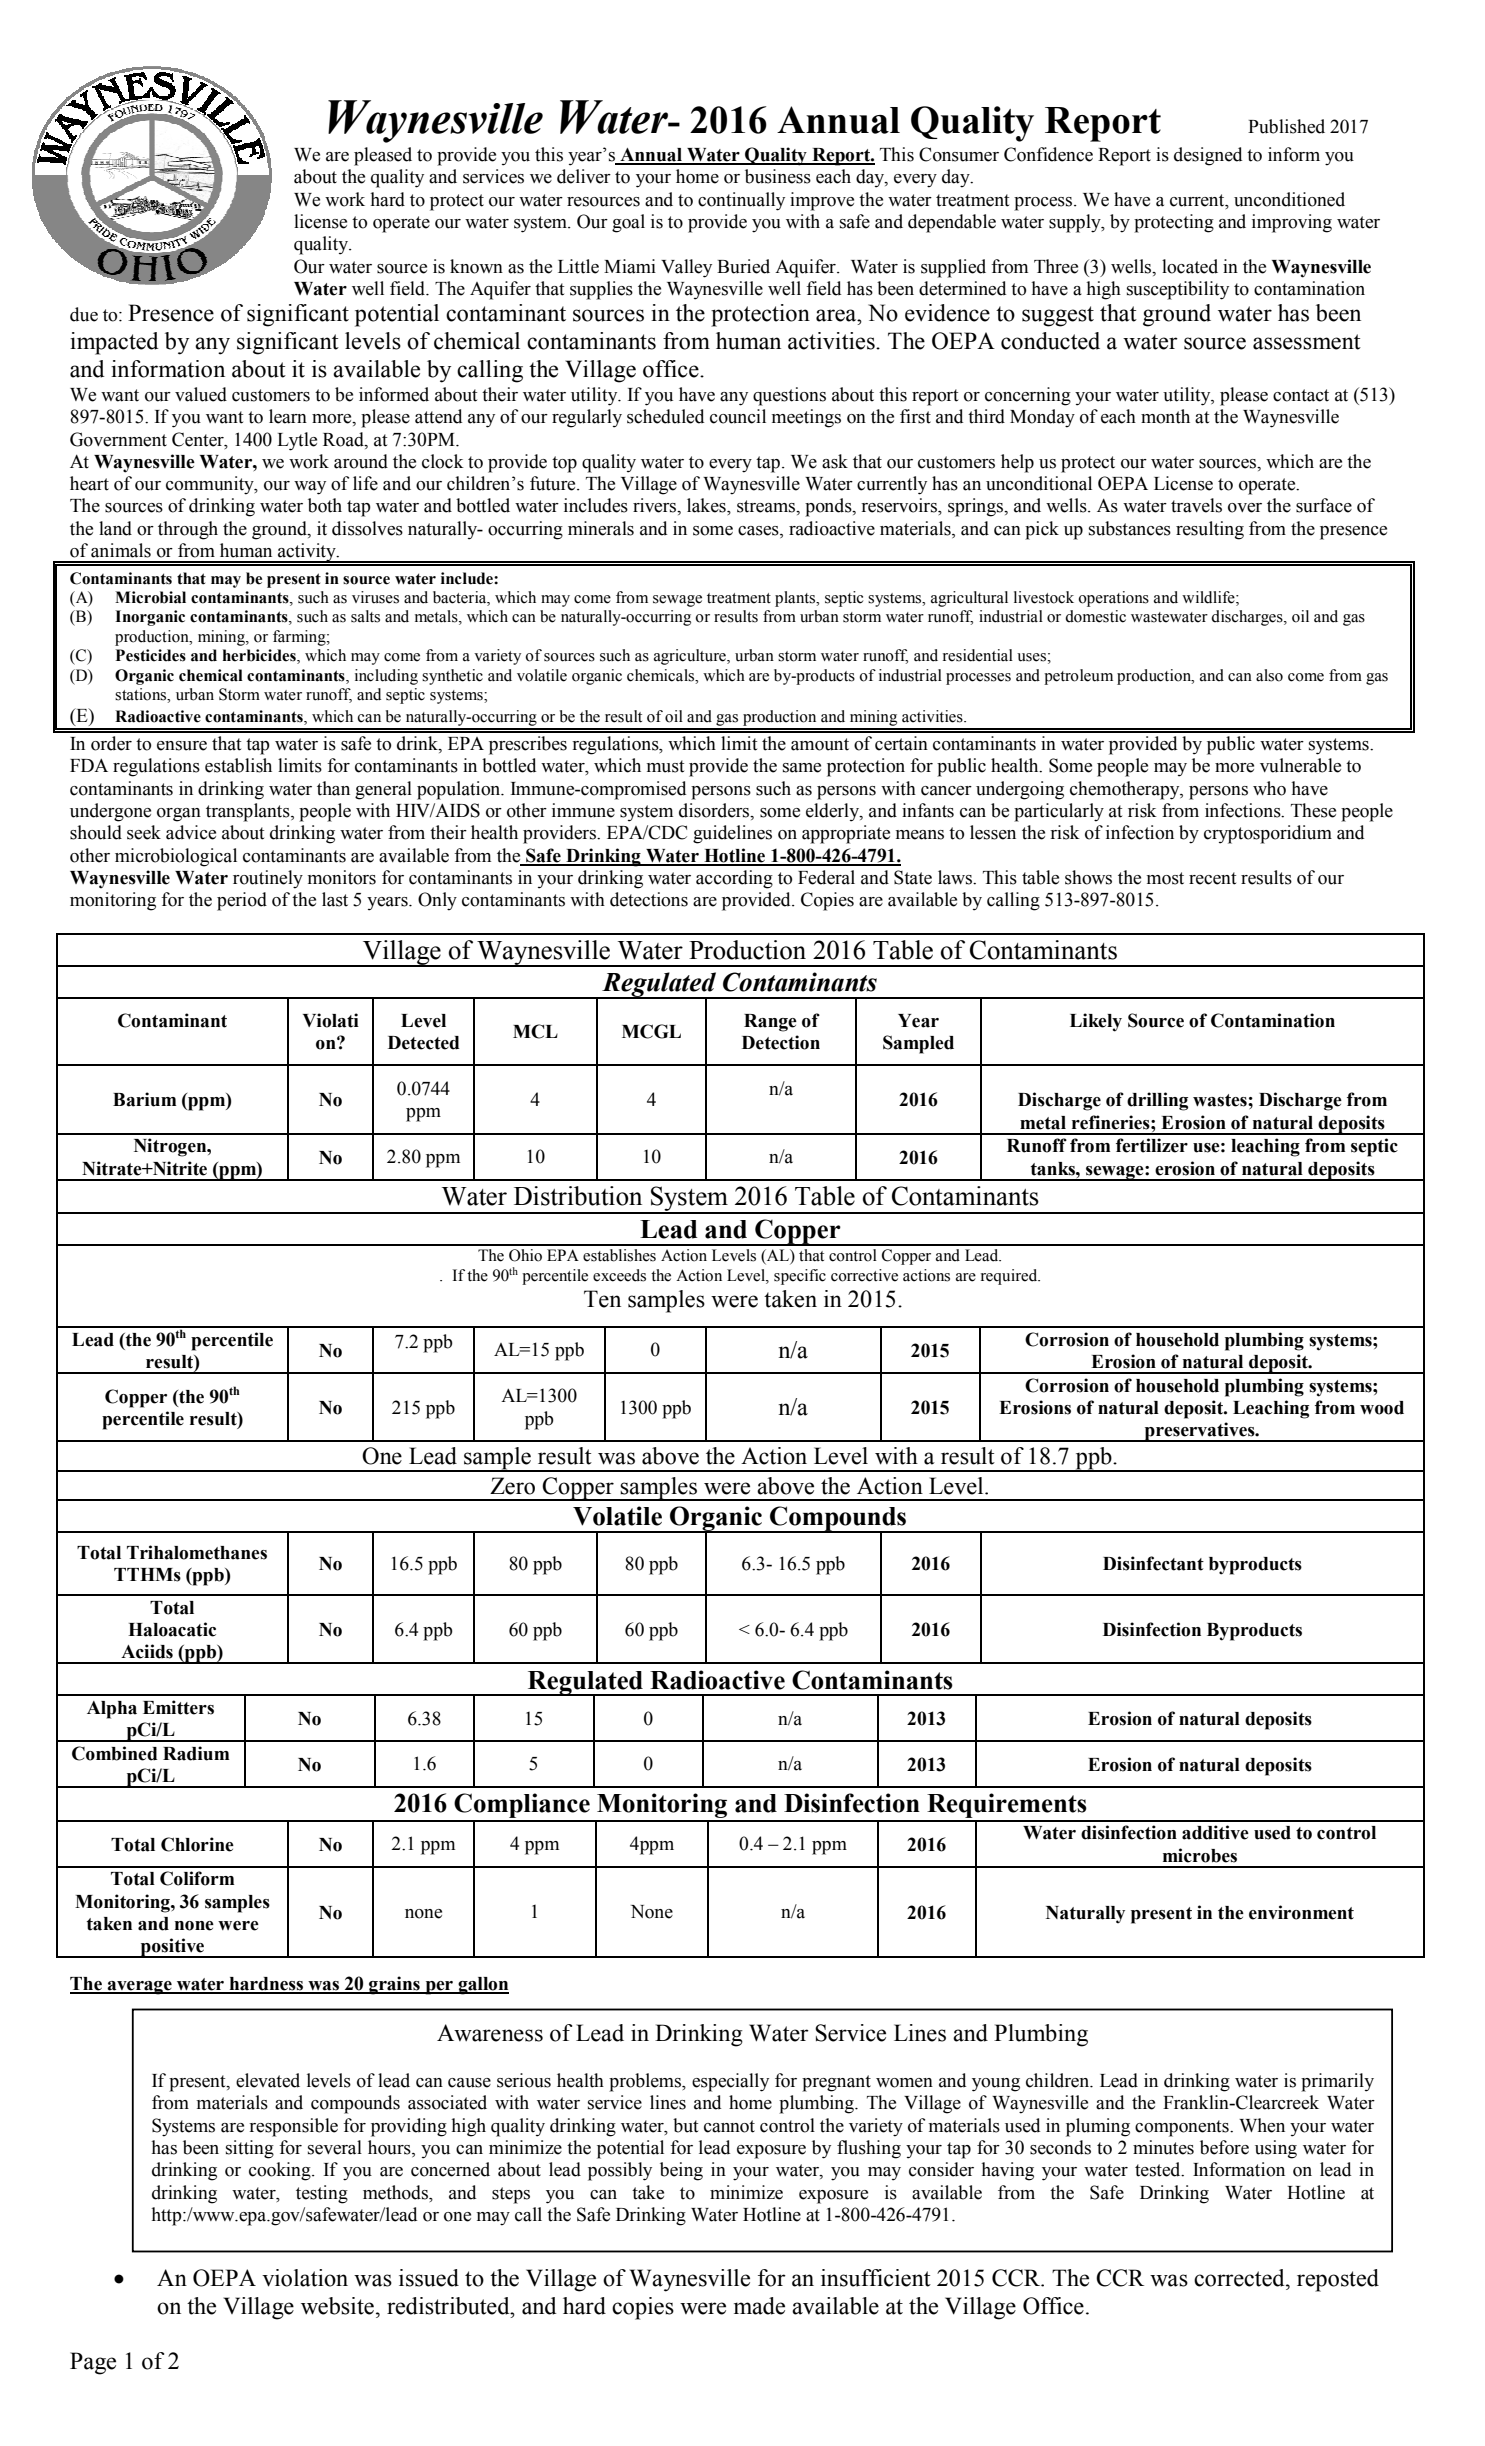 The height and width of the screenshot is (2446, 1485). Describe the element at coordinates (759, 2306) in the screenshot. I see `made` at that location.
